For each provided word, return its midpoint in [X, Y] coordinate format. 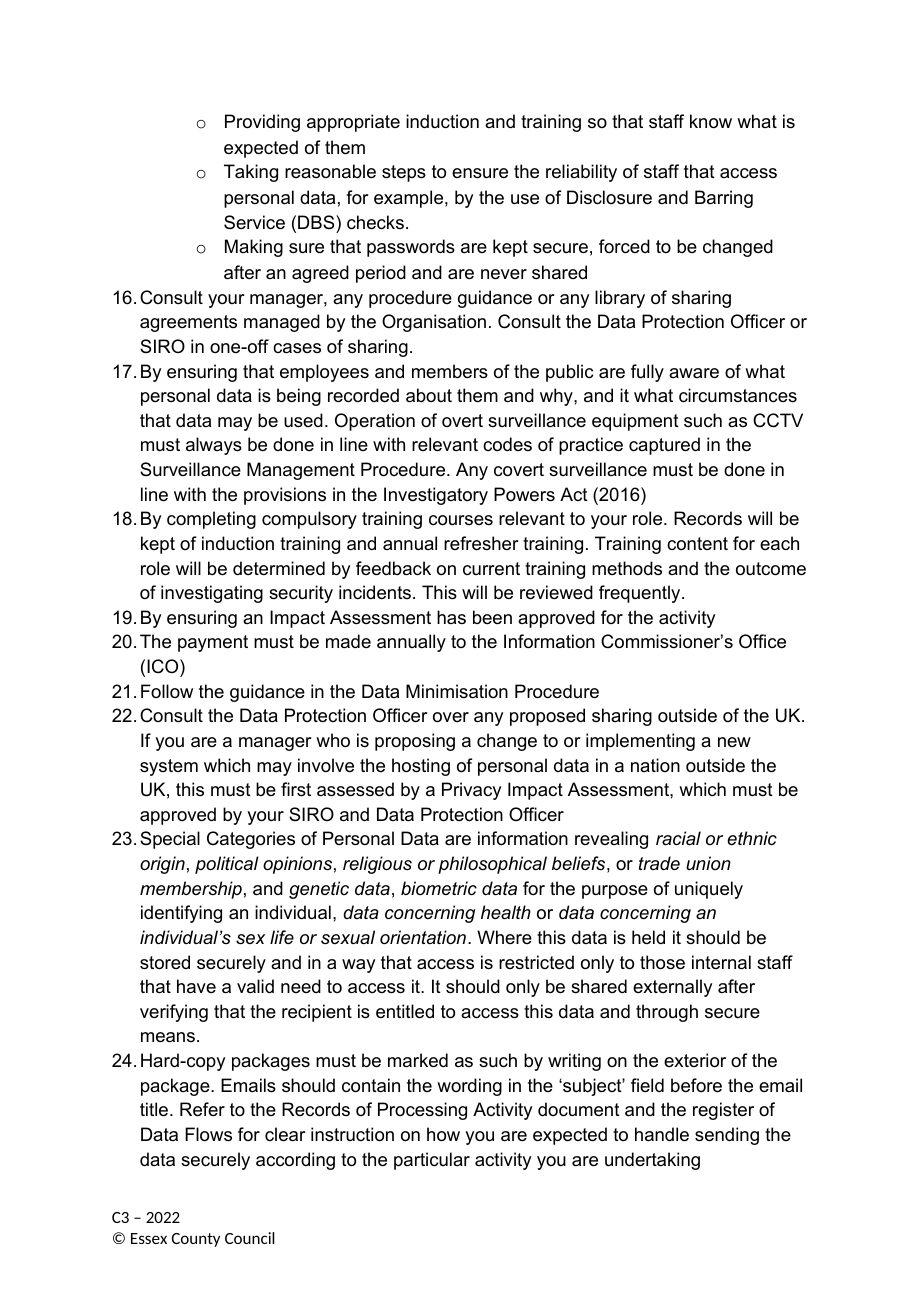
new [734, 742]
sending [727, 1136]
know [711, 121]
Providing [262, 123]
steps [404, 173]
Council [250, 1238]
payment [213, 643]
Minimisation [457, 691]
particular [432, 1161]
